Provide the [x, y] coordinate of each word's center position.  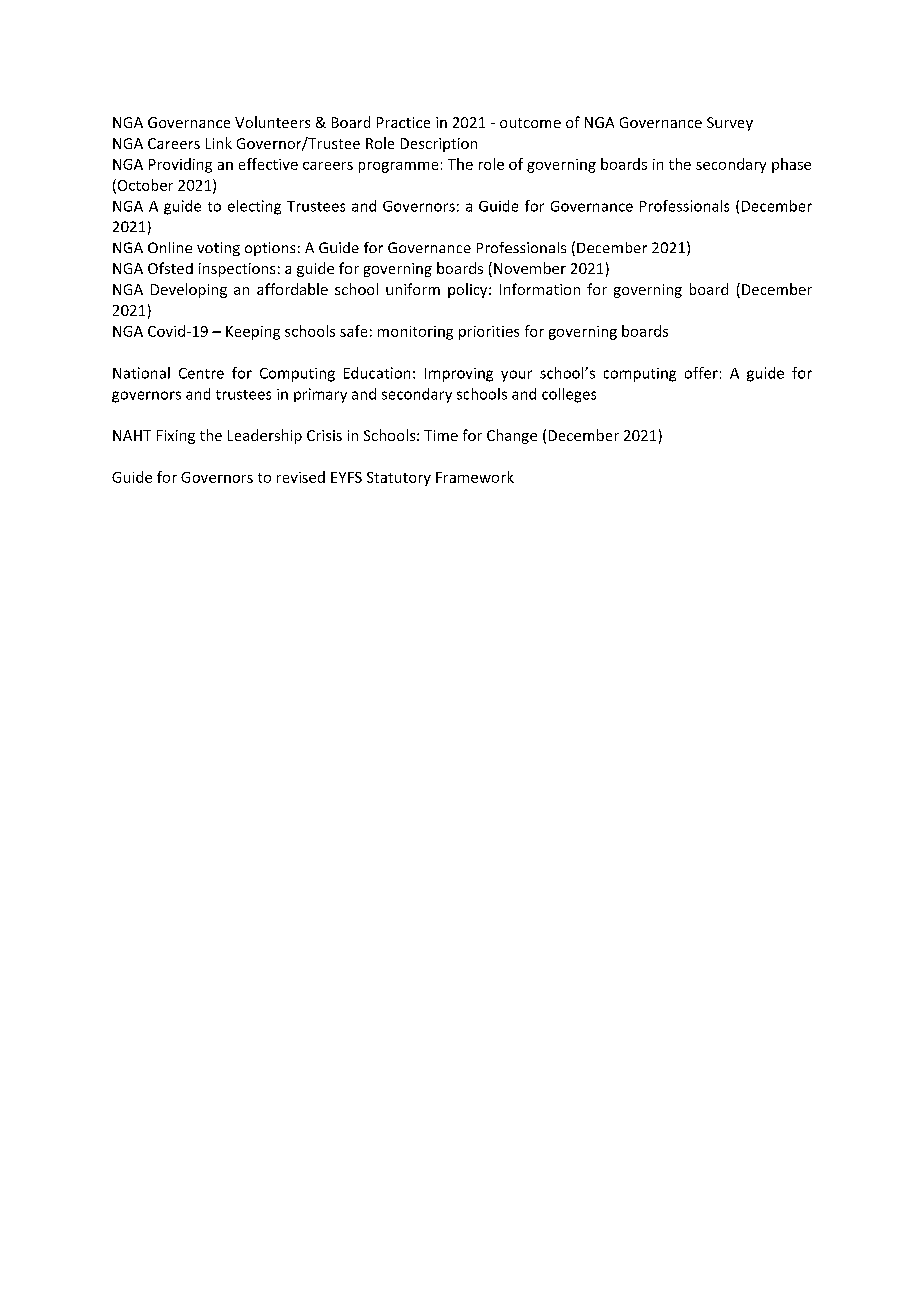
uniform [413, 289]
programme [398, 167]
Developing [189, 290]
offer [701, 373]
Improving [459, 375]
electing [254, 207]
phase [791, 165]
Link [219, 143]
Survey [730, 124]
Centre [201, 373]
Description [439, 145]
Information [540, 289]
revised [301, 477]
